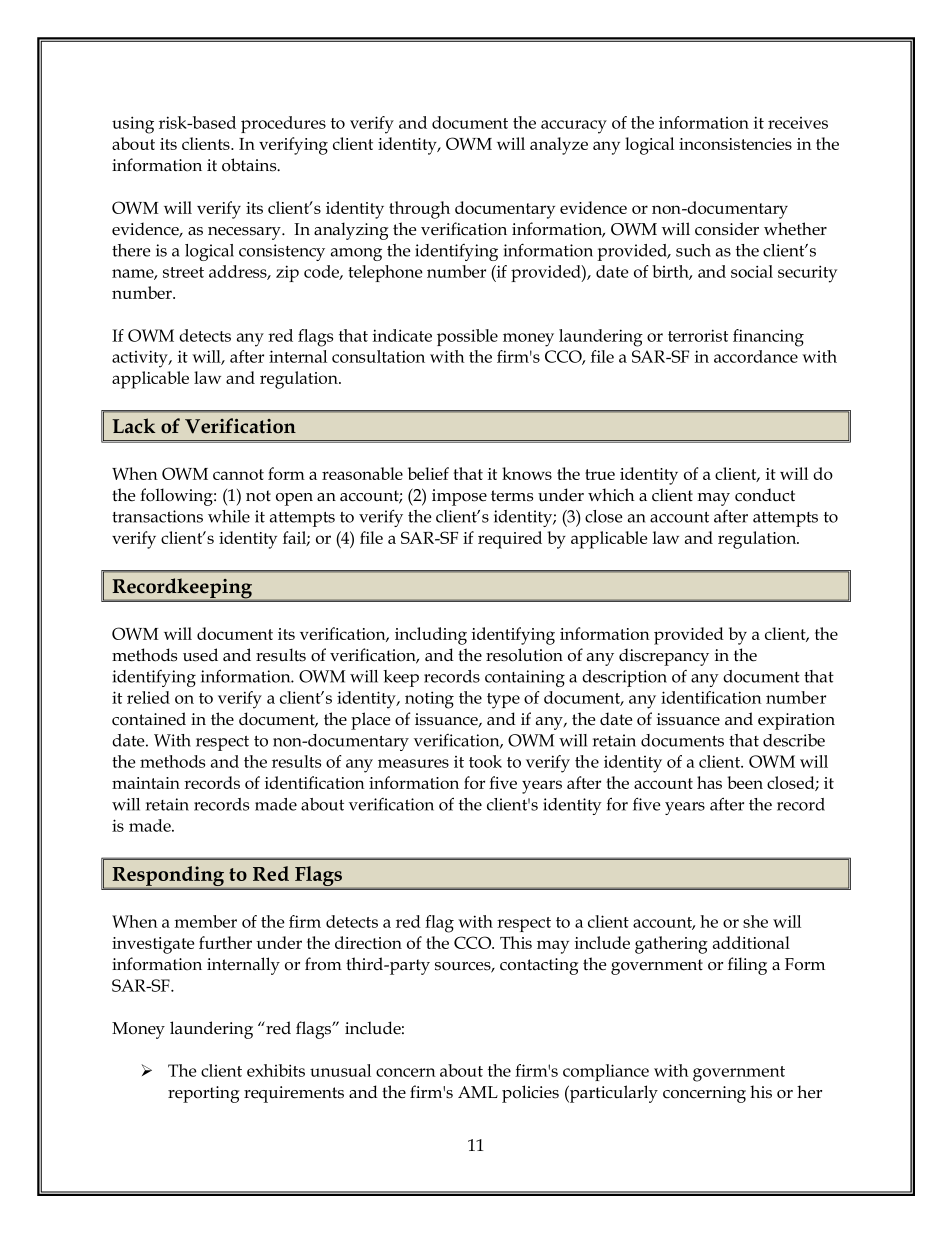 Image resolution: width=952 pixels, height=1233 pixels. Describe the element at coordinates (606, 1072) in the image. I see `compliance` at that location.
